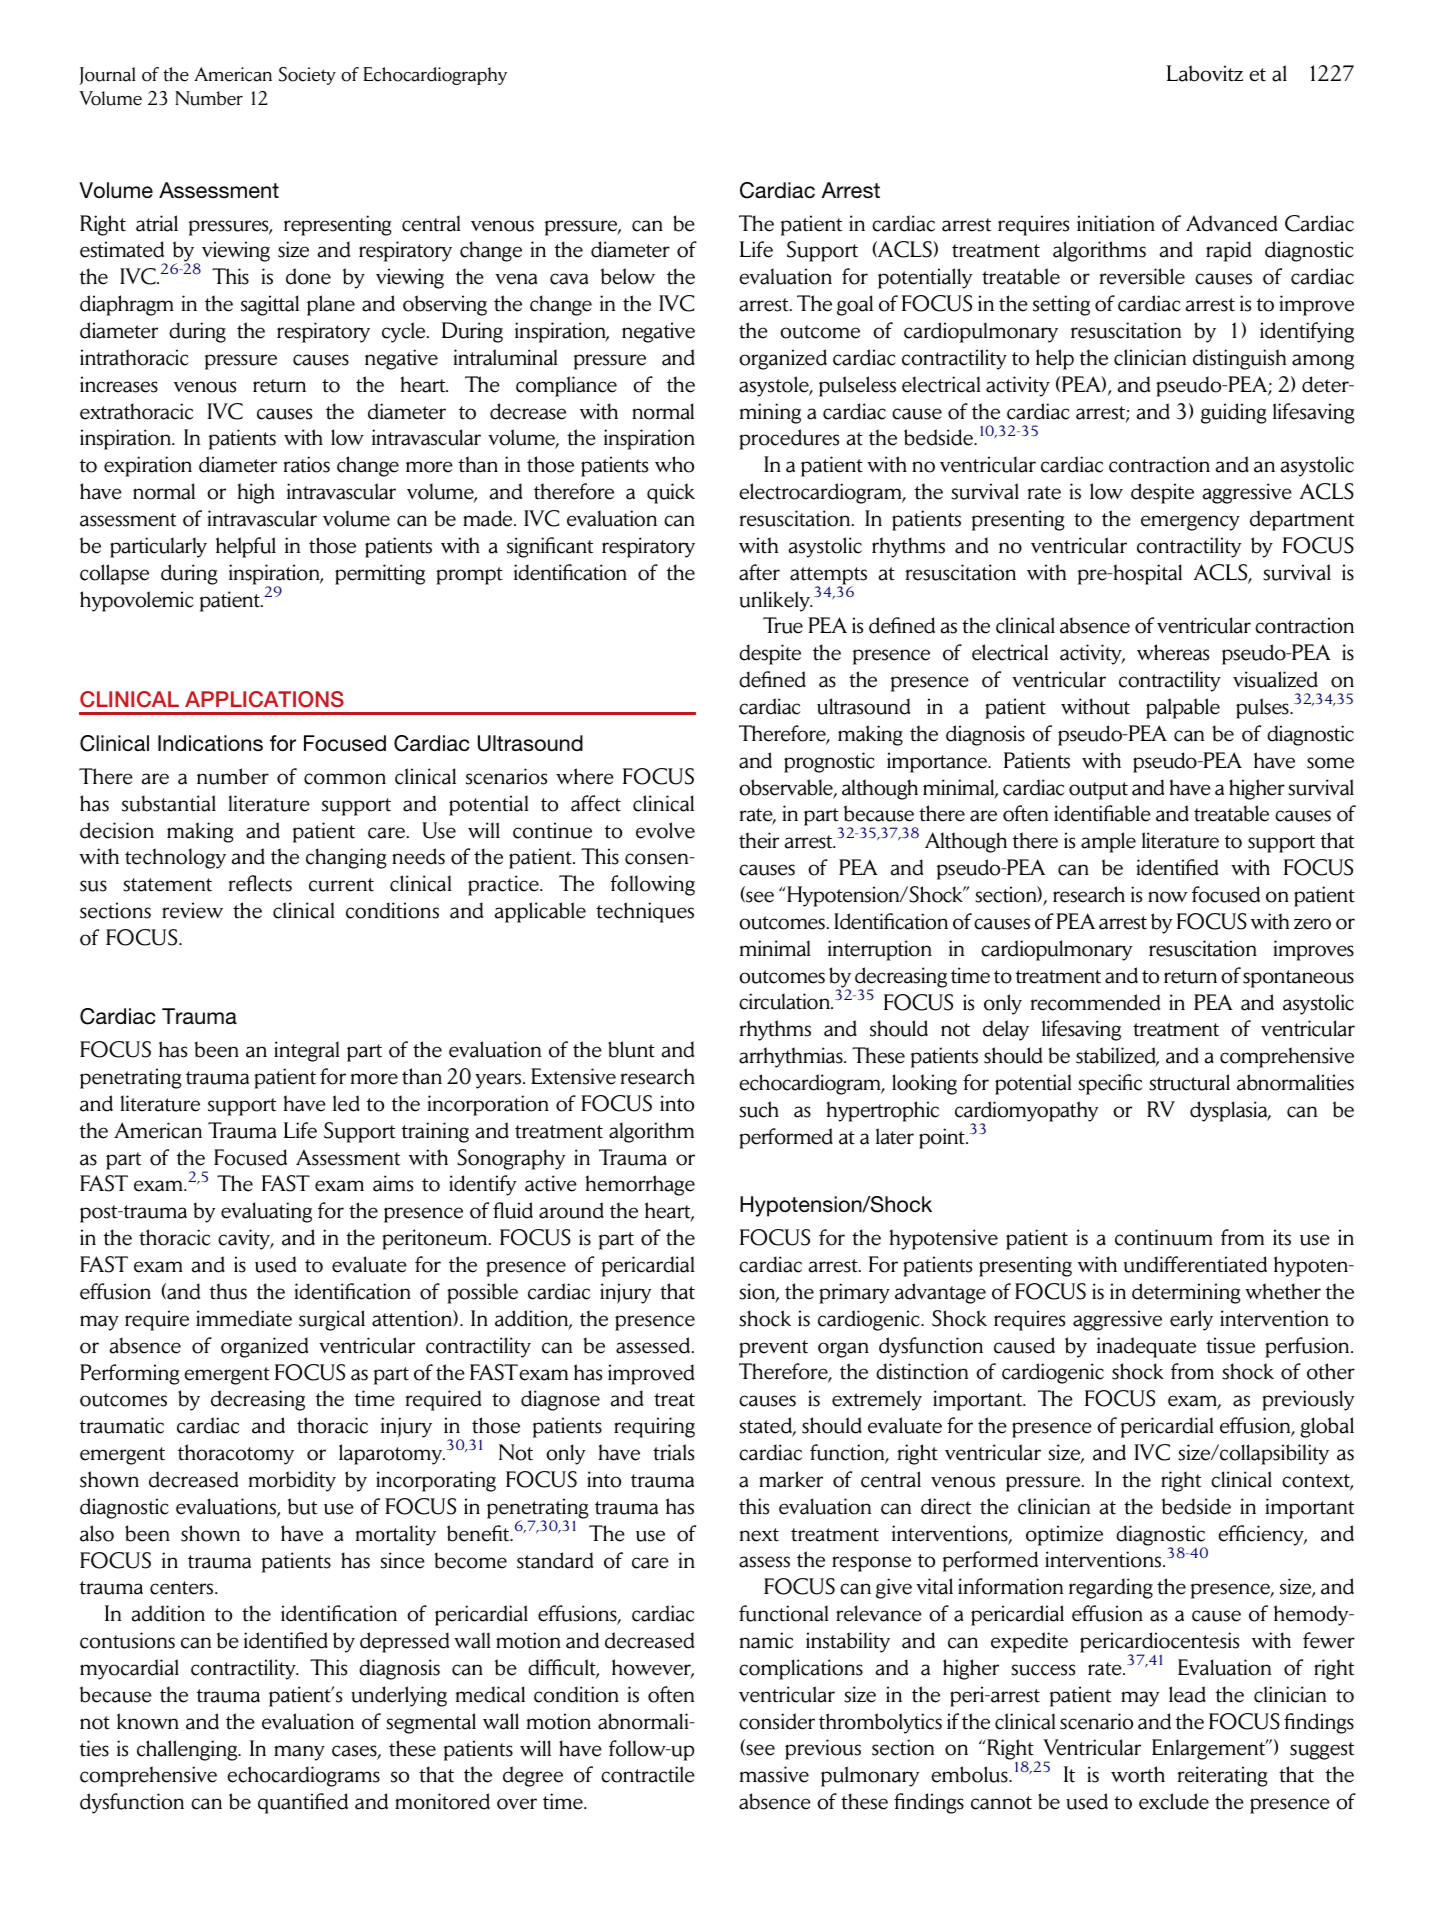 This document has width=1434, height=1919. Describe the element at coordinates (1231, 223) in the document. I see `Advanced` at that location.
